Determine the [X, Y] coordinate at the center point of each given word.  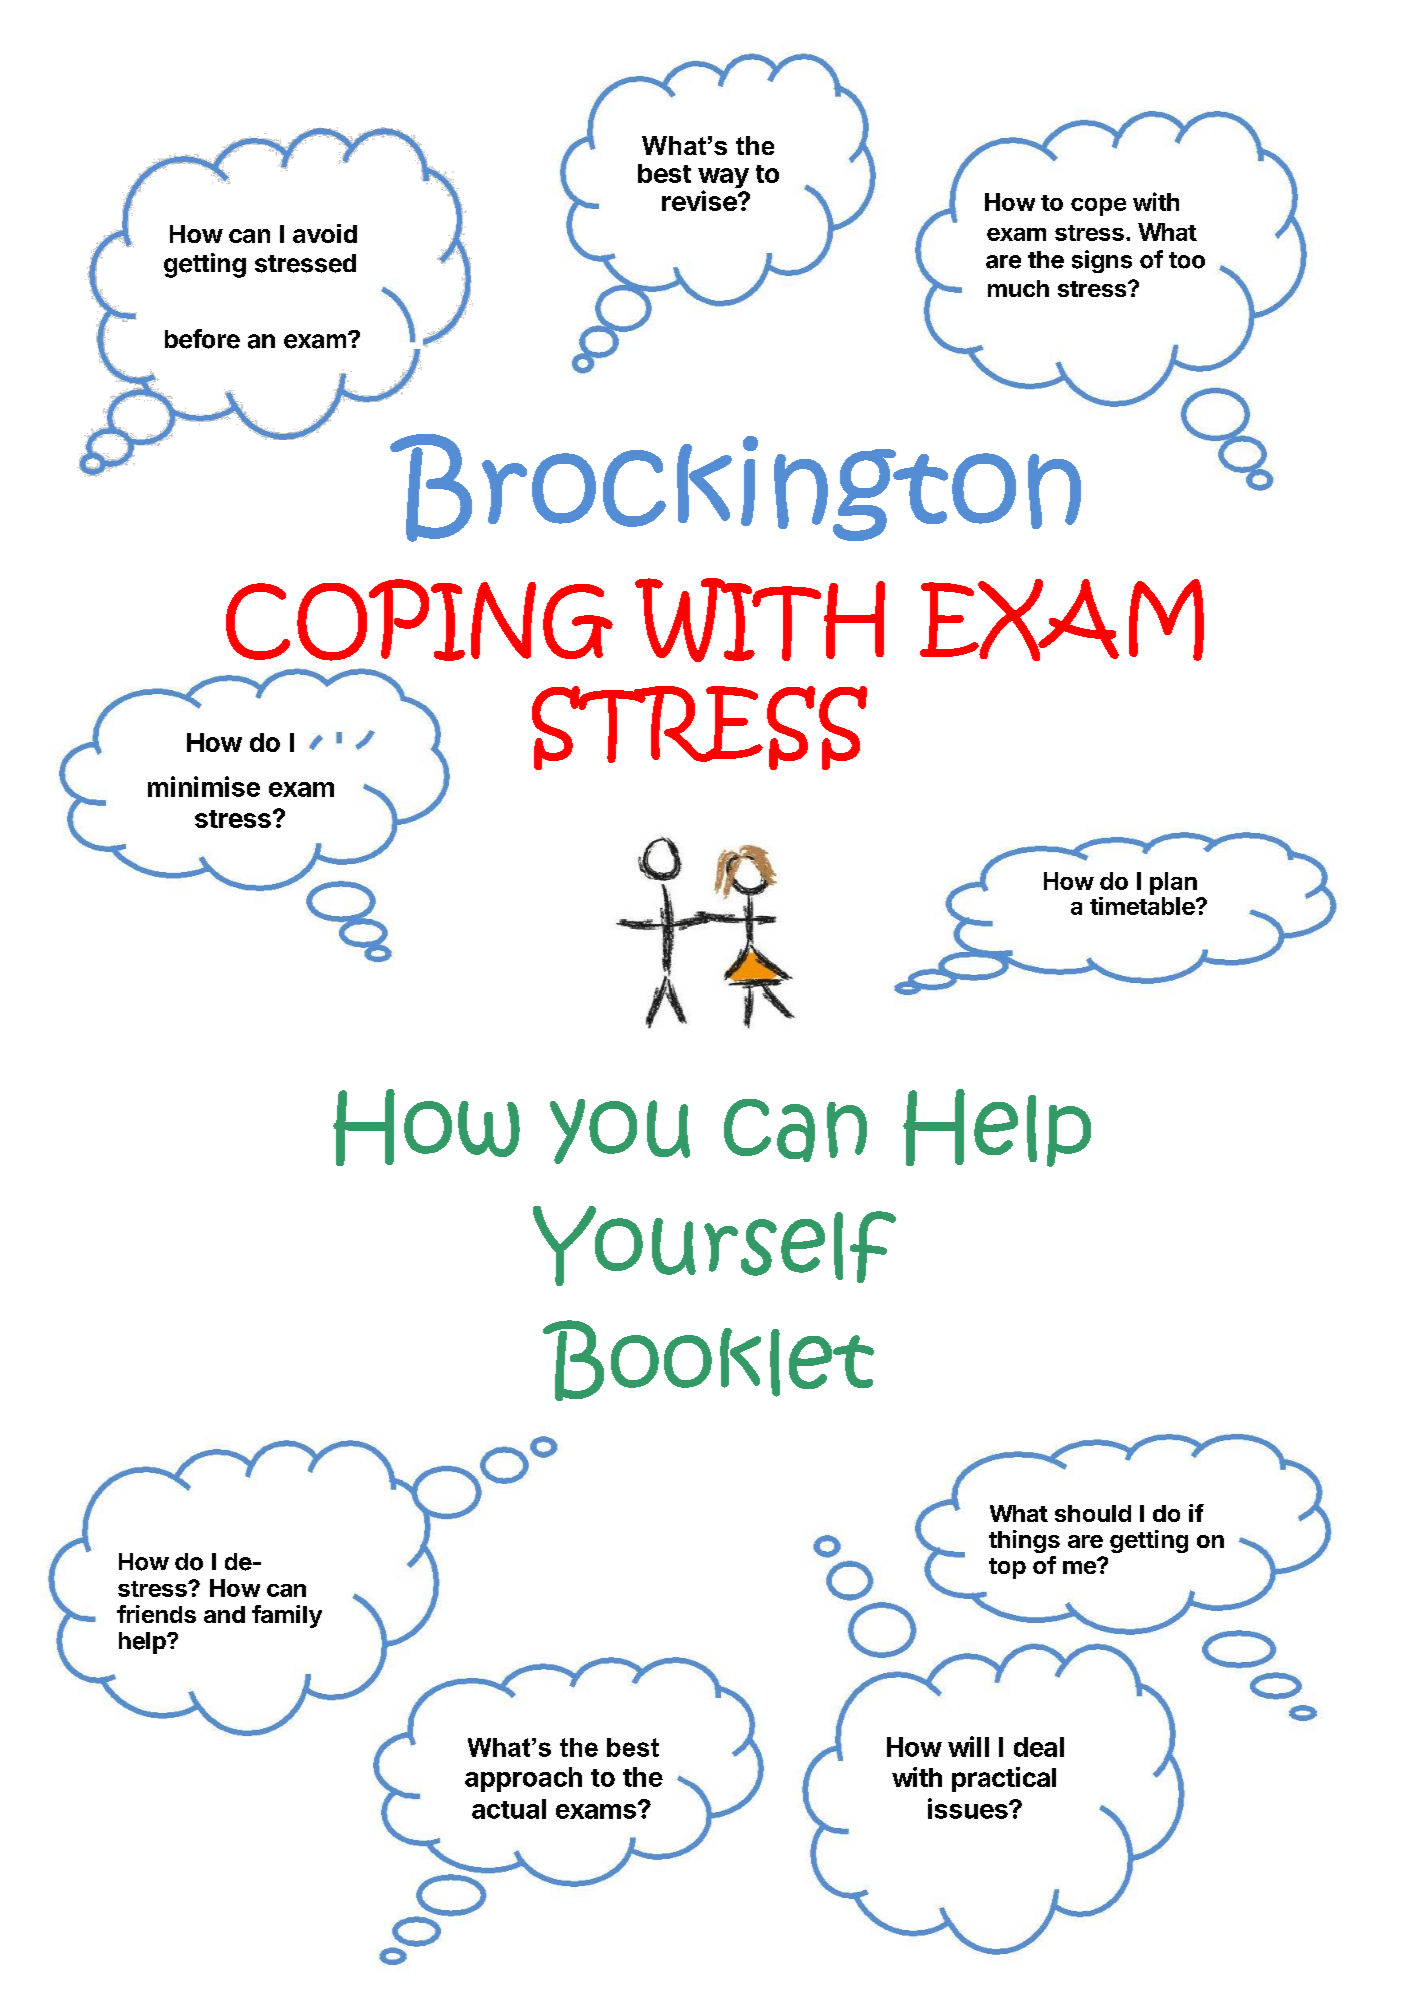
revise [700, 200]
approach [523, 1779]
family [287, 1616]
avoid [325, 233]
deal [1039, 1747]
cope [1098, 207]
